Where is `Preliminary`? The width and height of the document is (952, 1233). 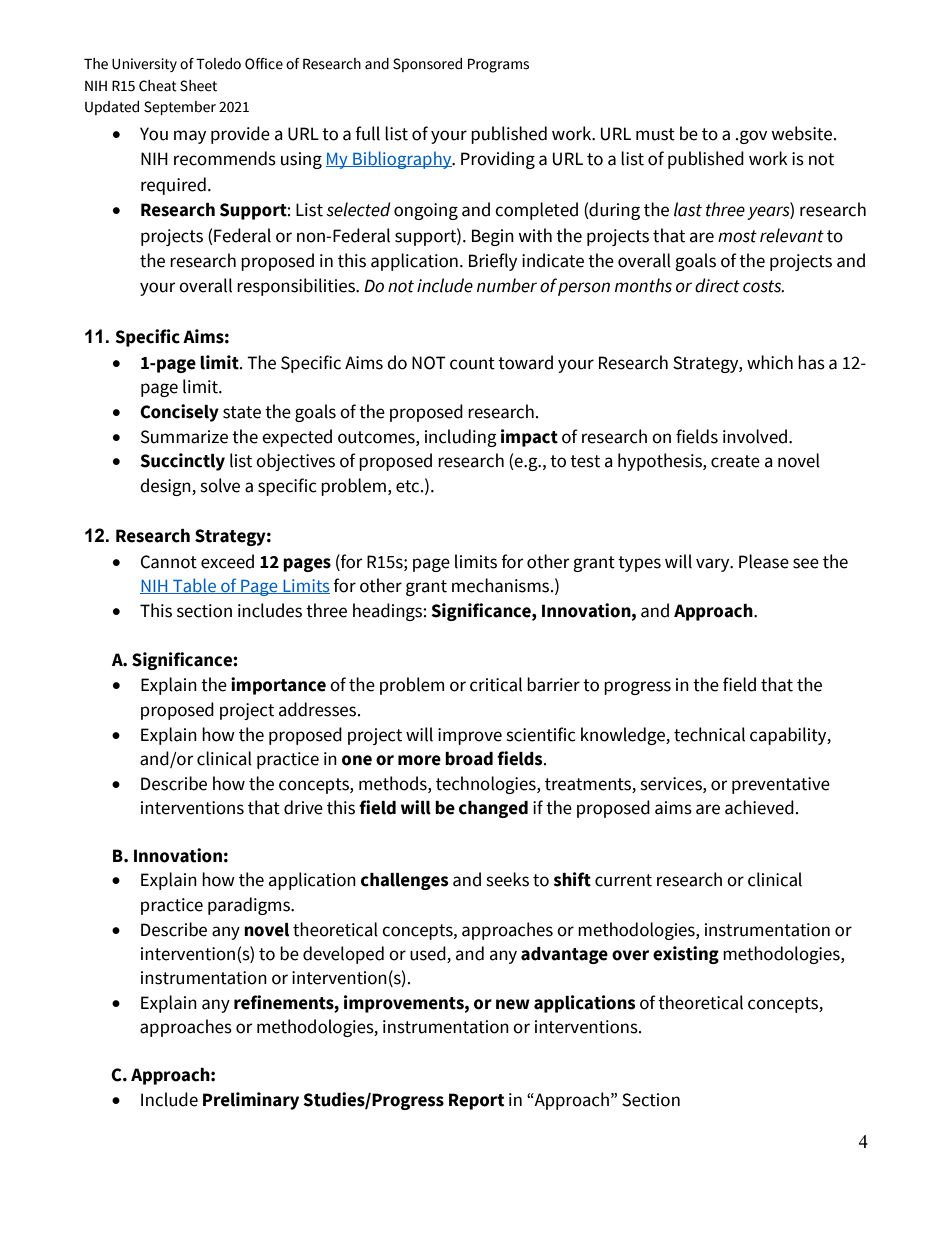
Preliminary is located at coordinates (251, 1101).
